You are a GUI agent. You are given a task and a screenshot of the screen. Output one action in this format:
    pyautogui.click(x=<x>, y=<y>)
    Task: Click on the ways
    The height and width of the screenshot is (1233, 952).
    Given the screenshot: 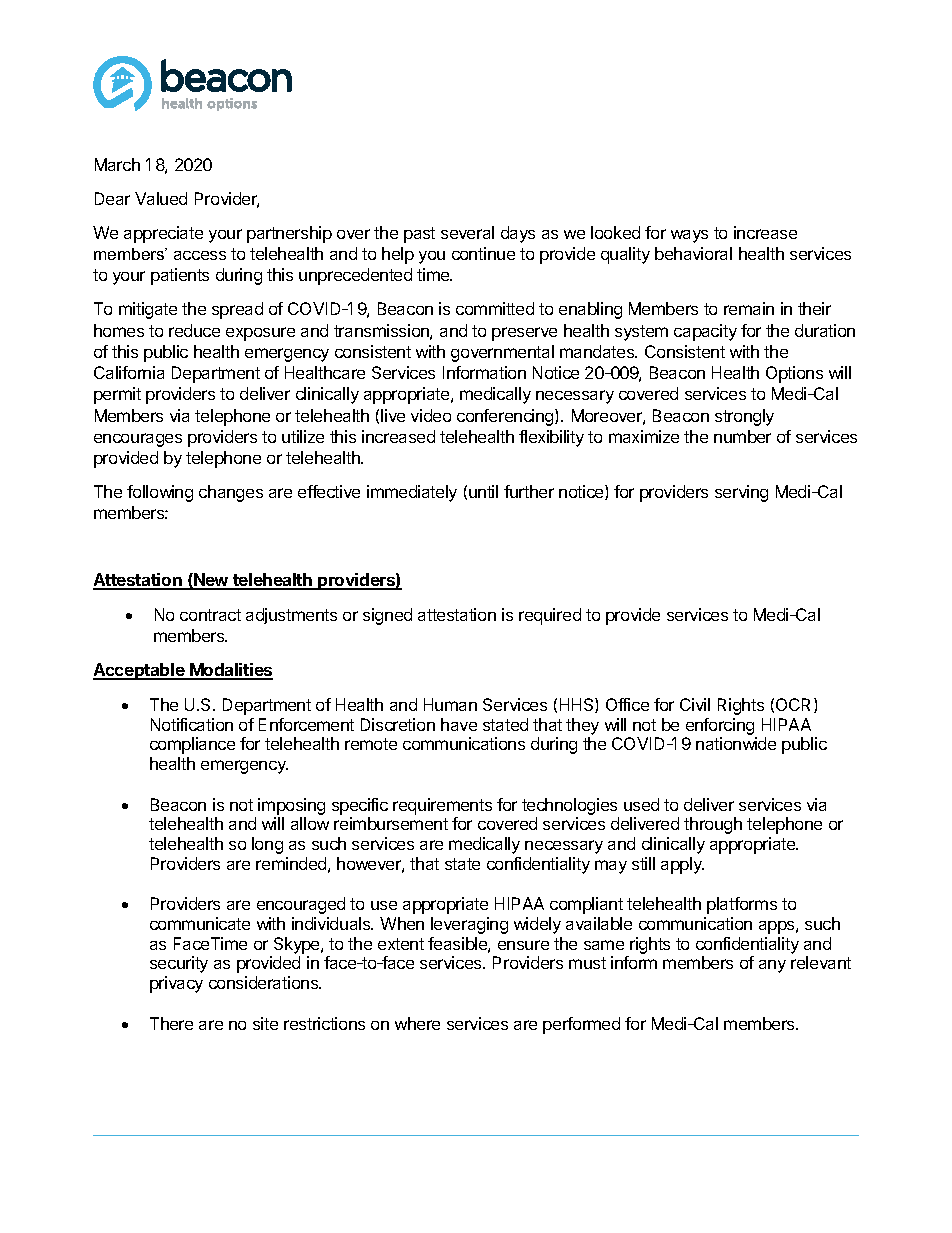 What is the action you would take?
    pyautogui.click(x=689, y=236)
